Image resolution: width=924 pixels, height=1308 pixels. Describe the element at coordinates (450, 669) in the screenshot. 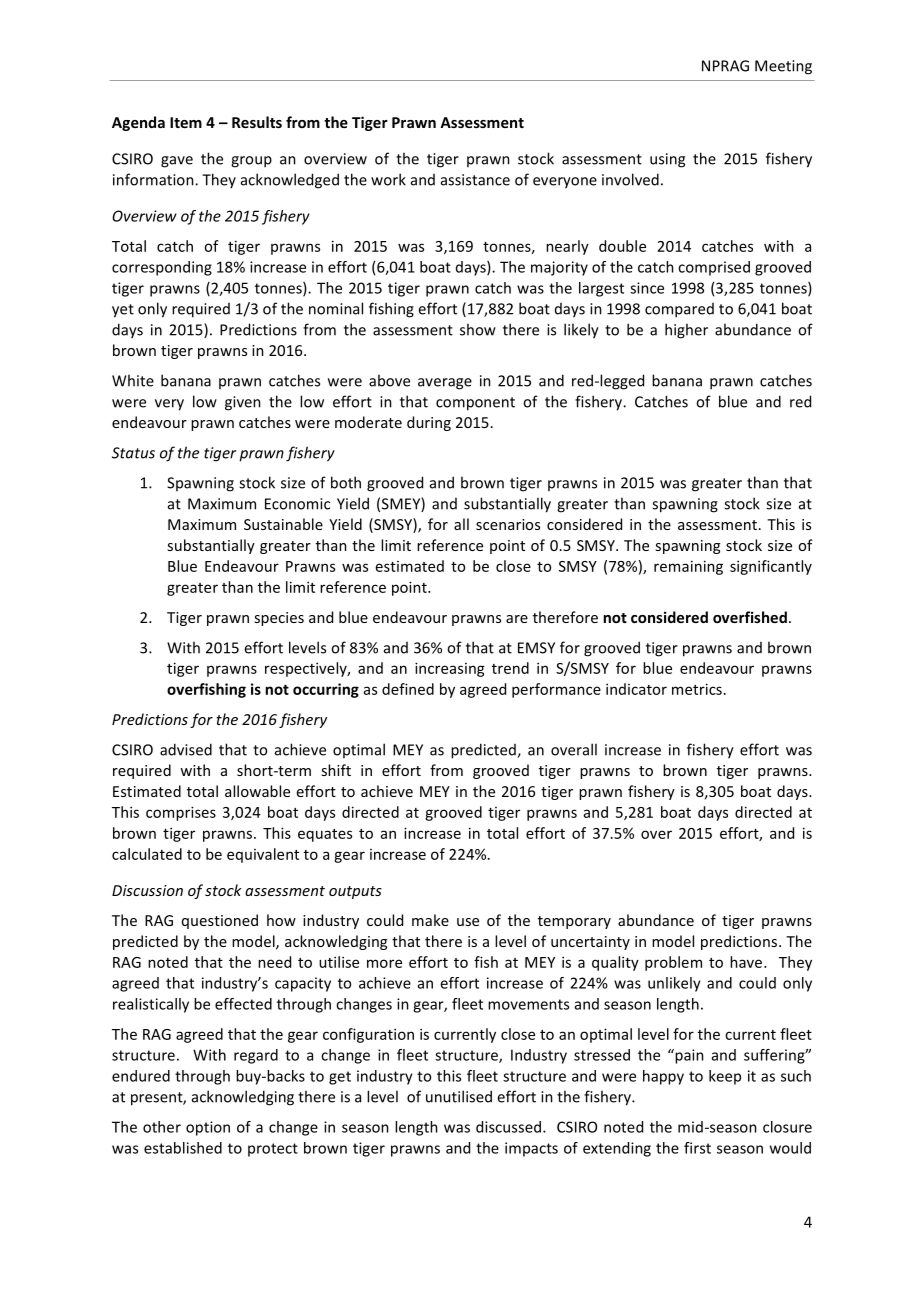

I see `increasing` at that location.
